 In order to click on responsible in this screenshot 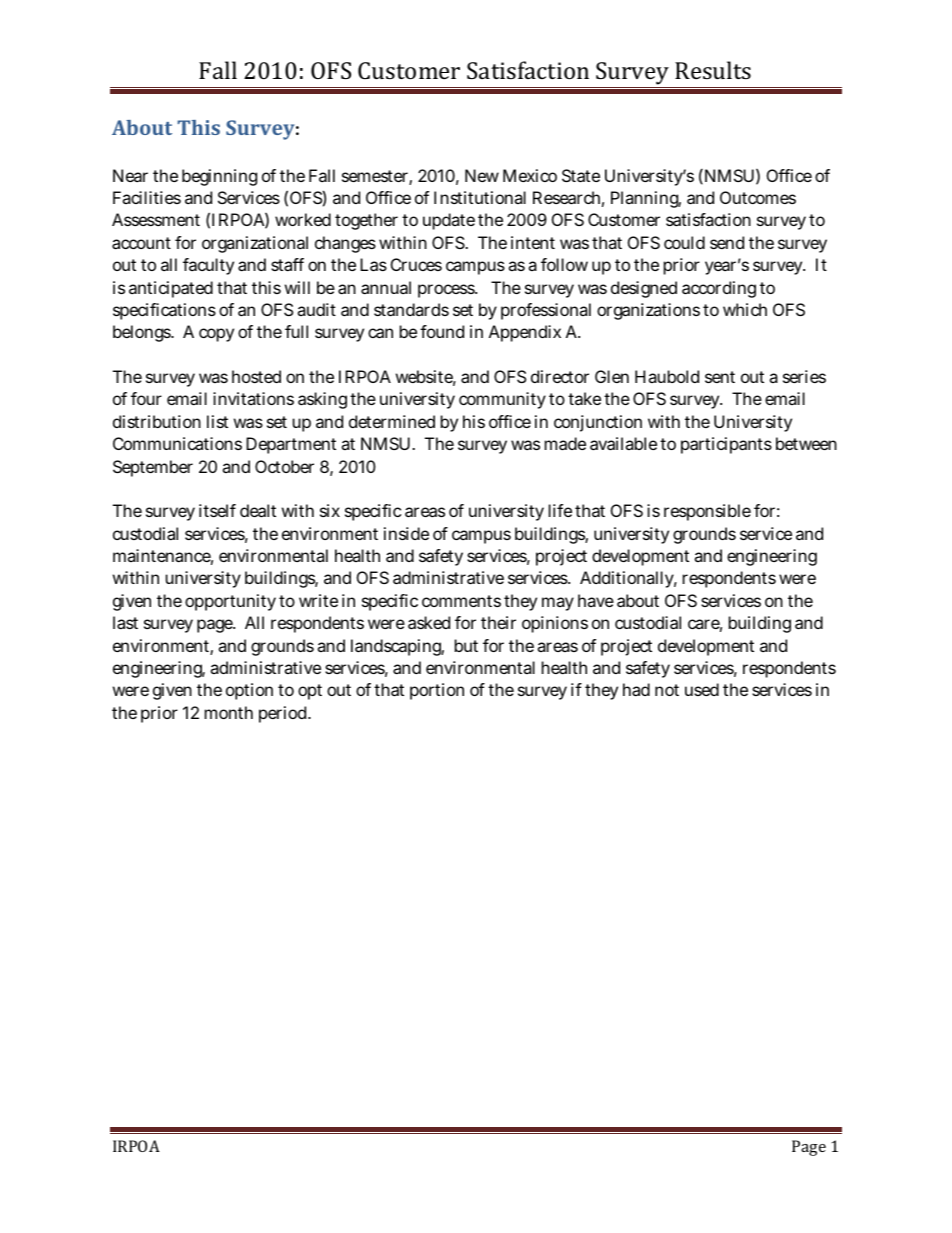, I will do `click(707, 512)`.
